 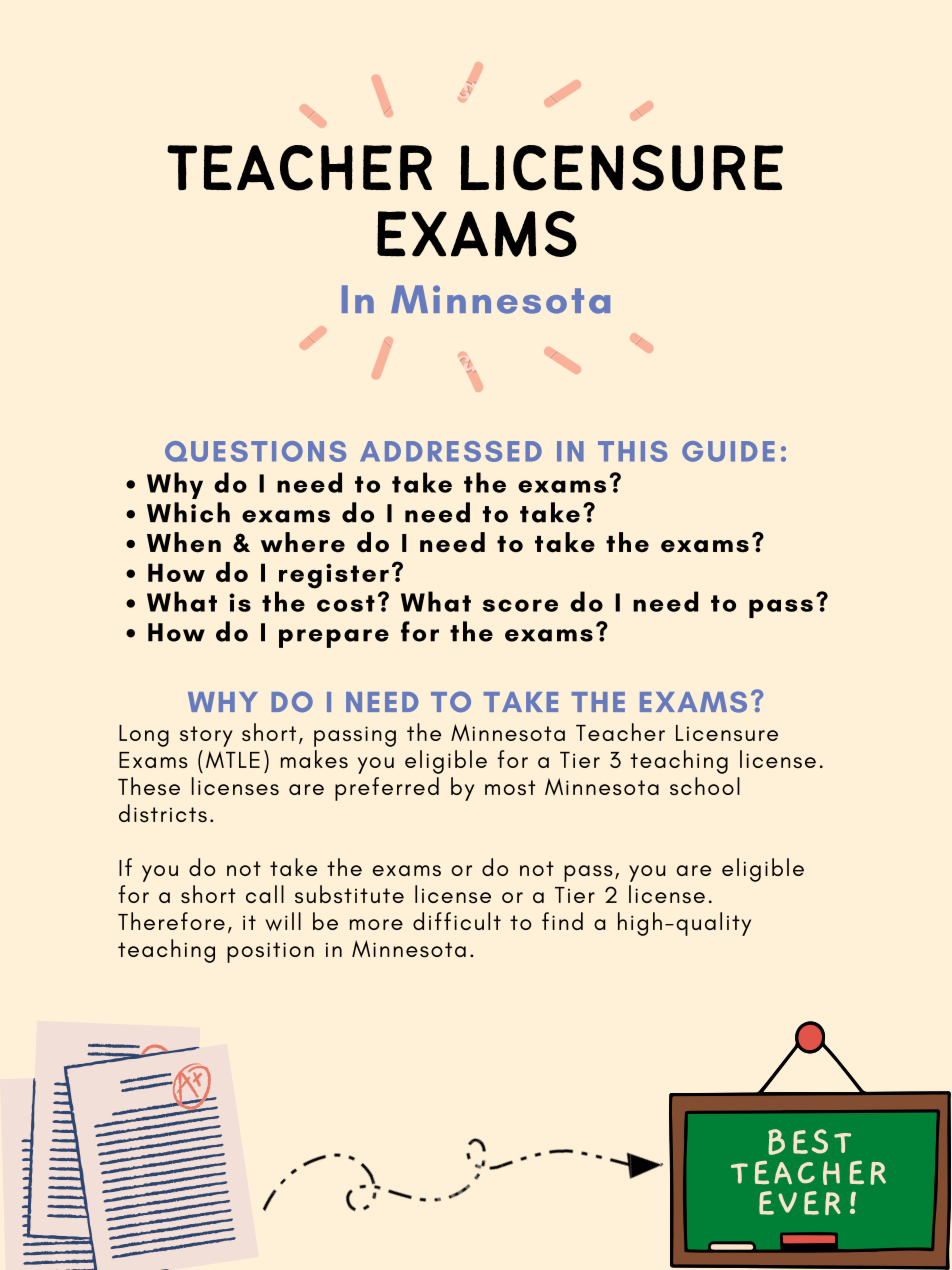 I want to click on school, so click(x=705, y=786).
